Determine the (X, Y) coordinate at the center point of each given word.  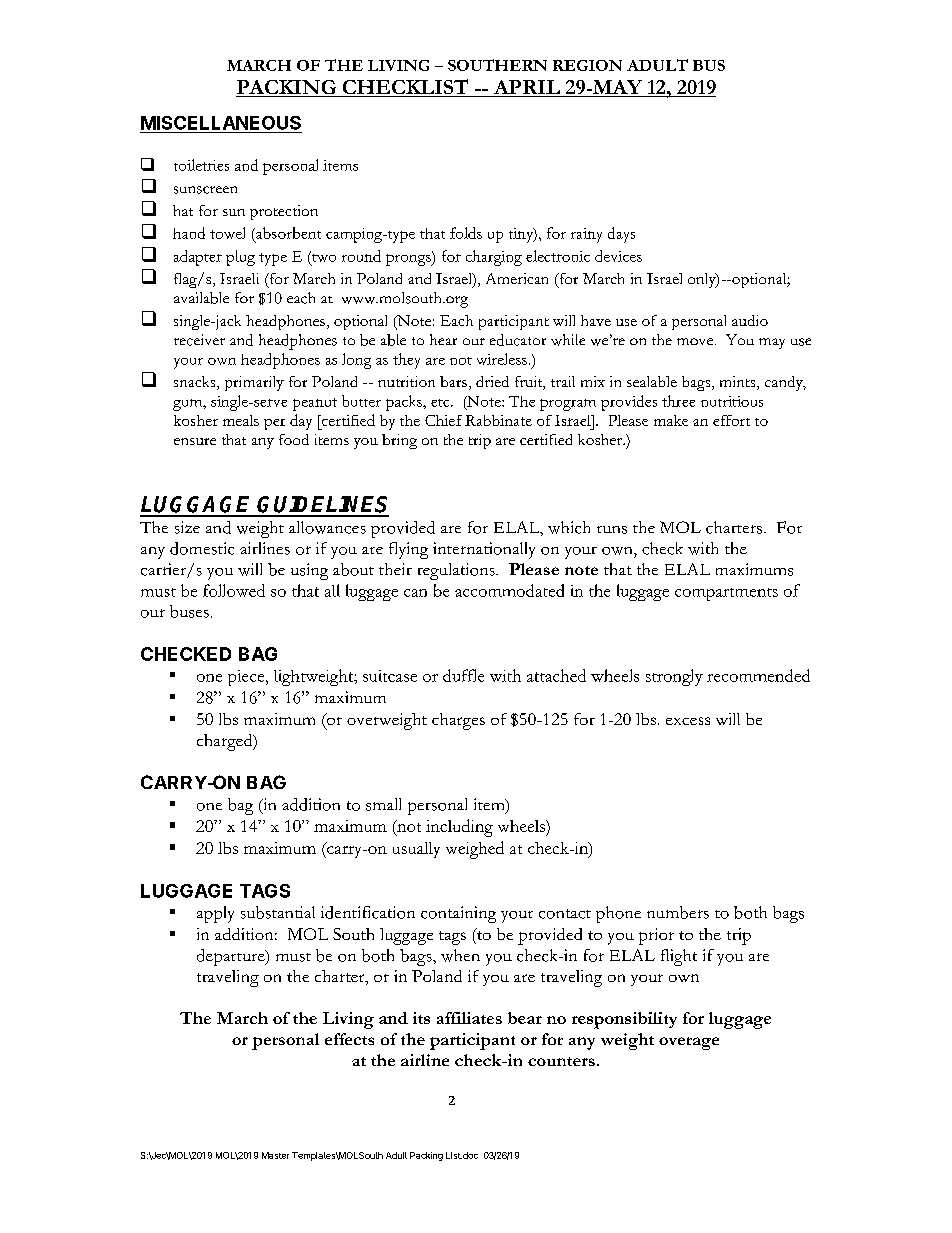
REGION (587, 65)
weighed (475, 850)
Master (275, 1155)
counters (561, 1061)
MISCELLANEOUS (221, 123)
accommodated (509, 590)
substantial (278, 912)
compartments (726, 594)
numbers (678, 912)
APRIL (527, 87)
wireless (502, 359)
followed (234, 590)
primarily (254, 383)
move (696, 341)
